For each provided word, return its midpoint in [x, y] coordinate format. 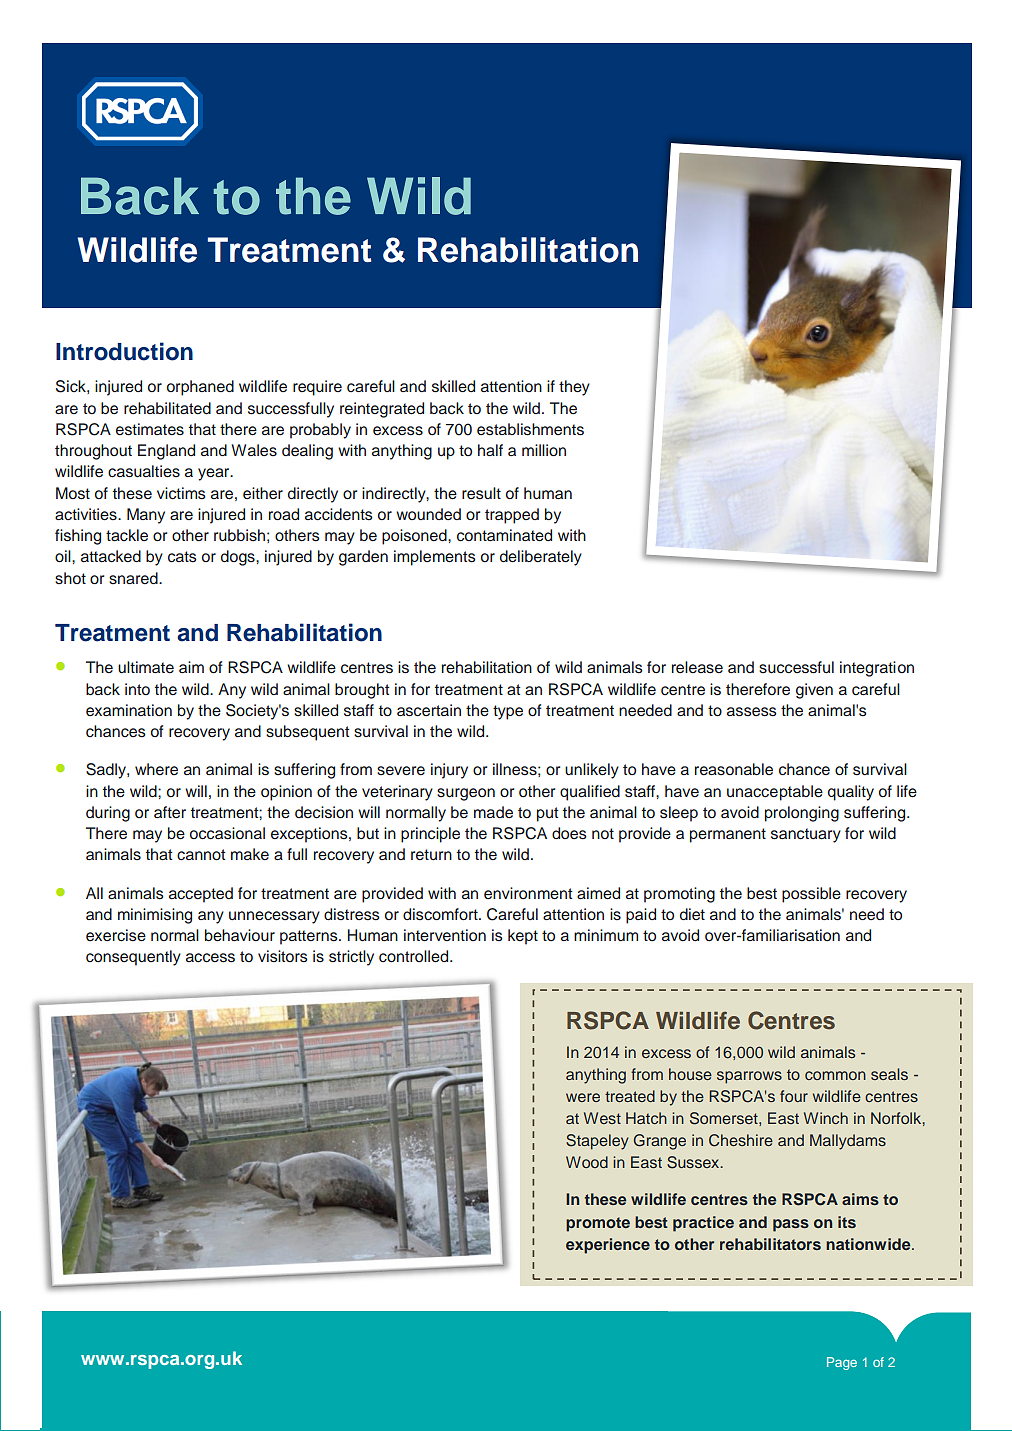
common [835, 1075]
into [137, 689]
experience [608, 1246]
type [508, 712]
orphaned [200, 388]
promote [598, 1224]
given [814, 691]
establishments [530, 429]
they [574, 388]
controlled [415, 956]
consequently [133, 958]
